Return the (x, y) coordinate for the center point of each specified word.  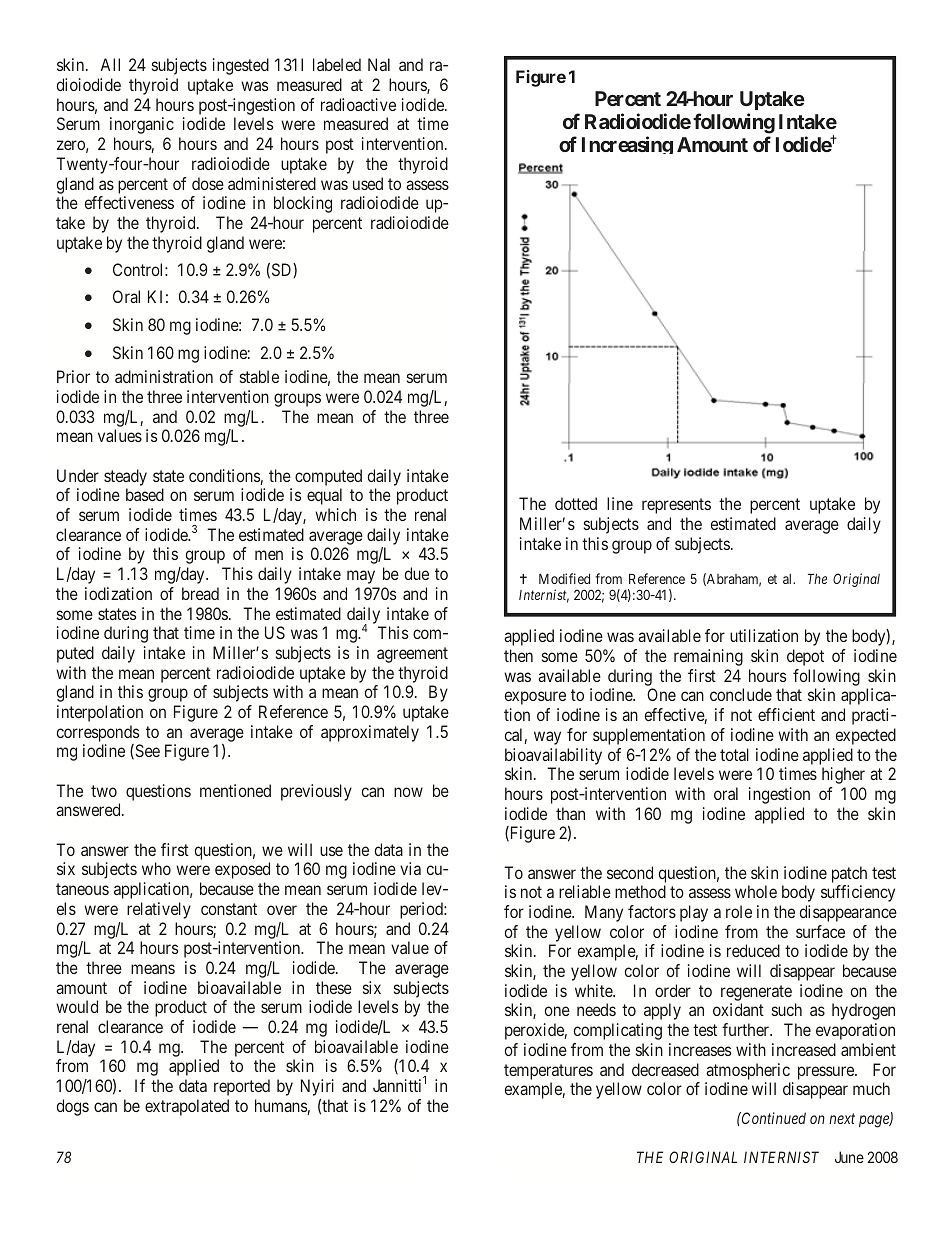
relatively (159, 910)
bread (200, 593)
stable (259, 376)
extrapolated (187, 1107)
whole (756, 891)
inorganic (142, 125)
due (417, 573)
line (620, 503)
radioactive (358, 104)
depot (805, 657)
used (368, 183)
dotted (576, 503)
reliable (585, 891)
